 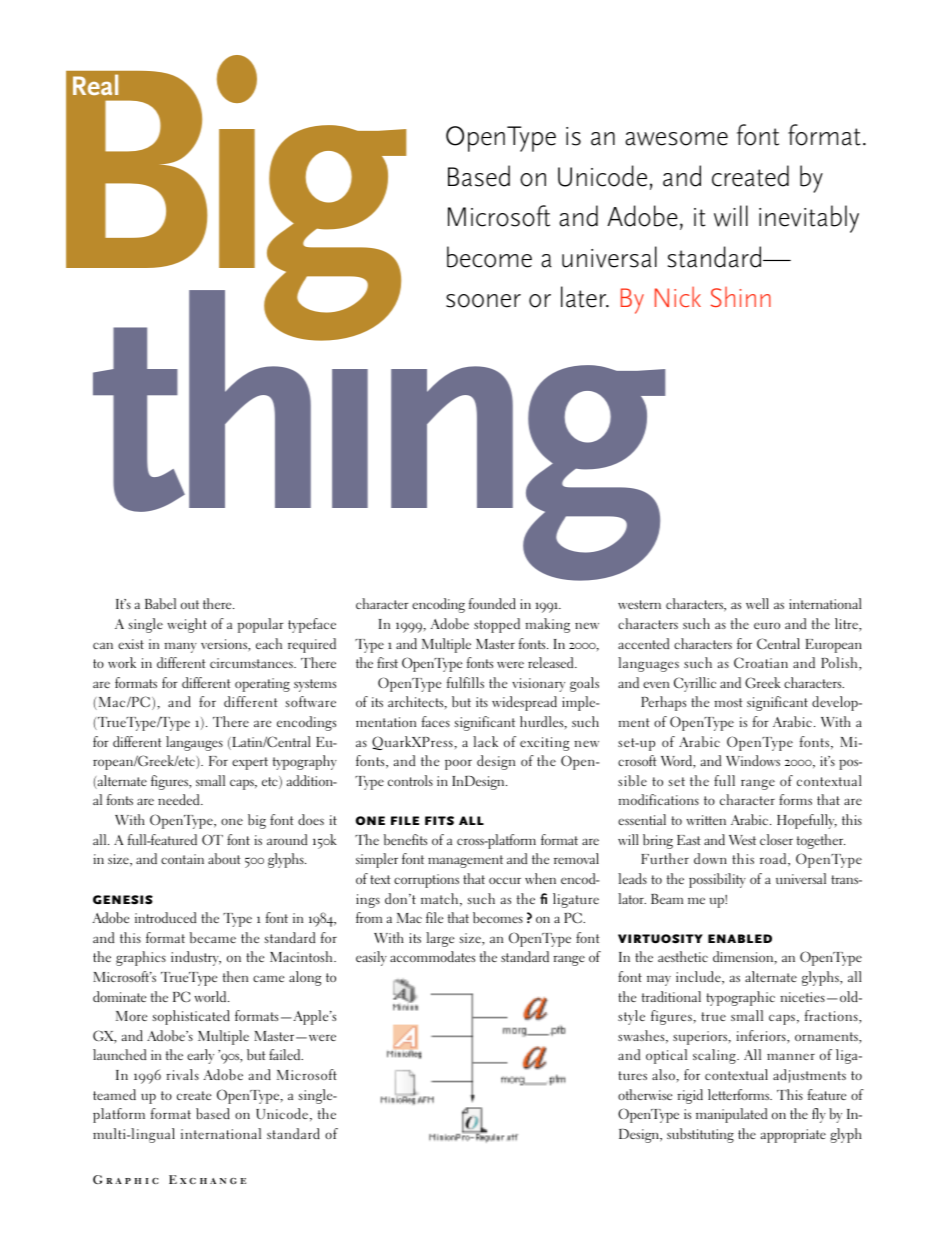 What do you see at coordinates (207, 1179) in the screenshot?
I see `Exchange` at bounding box center [207, 1179].
